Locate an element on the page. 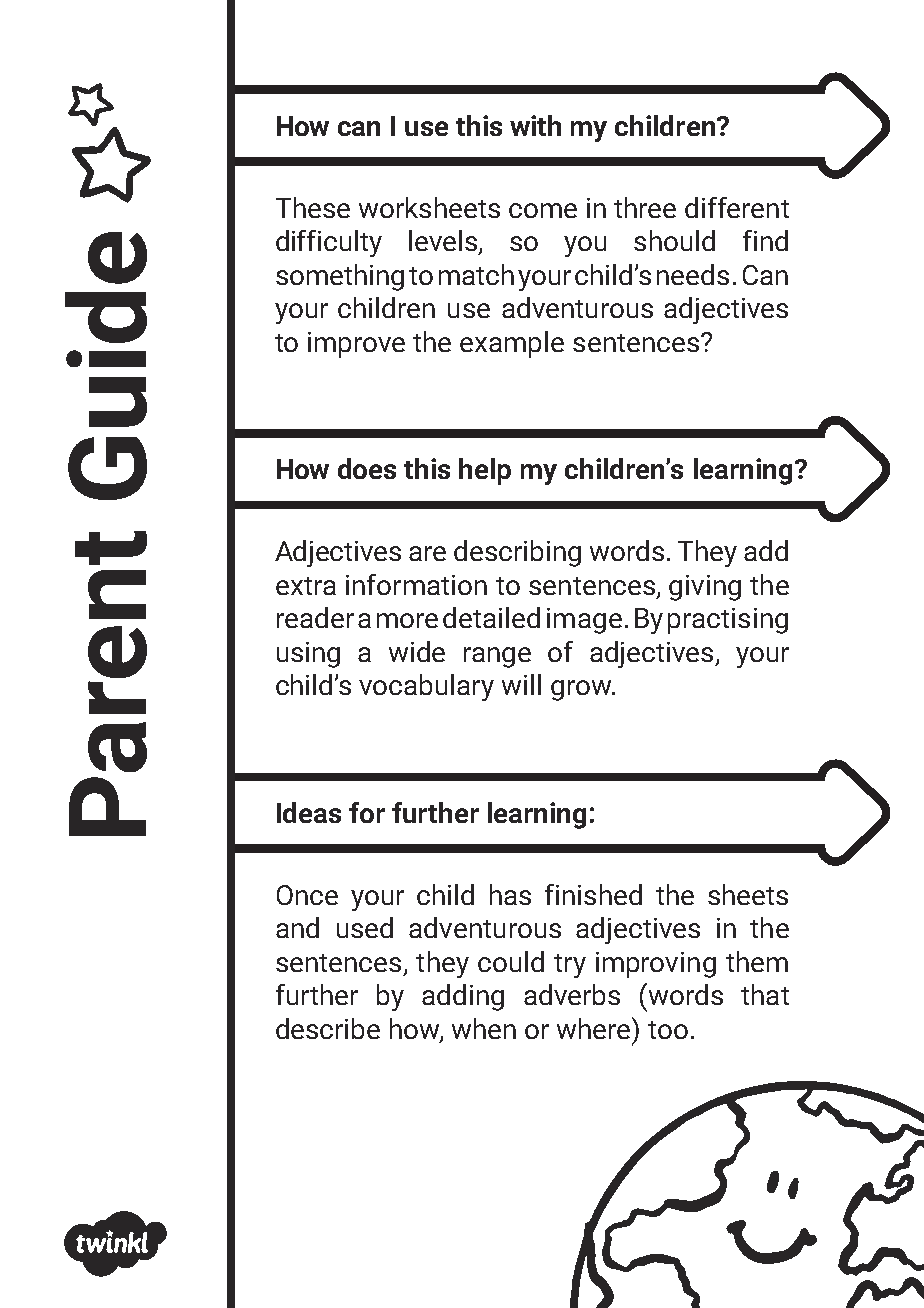  describe is located at coordinates (328, 1028).
